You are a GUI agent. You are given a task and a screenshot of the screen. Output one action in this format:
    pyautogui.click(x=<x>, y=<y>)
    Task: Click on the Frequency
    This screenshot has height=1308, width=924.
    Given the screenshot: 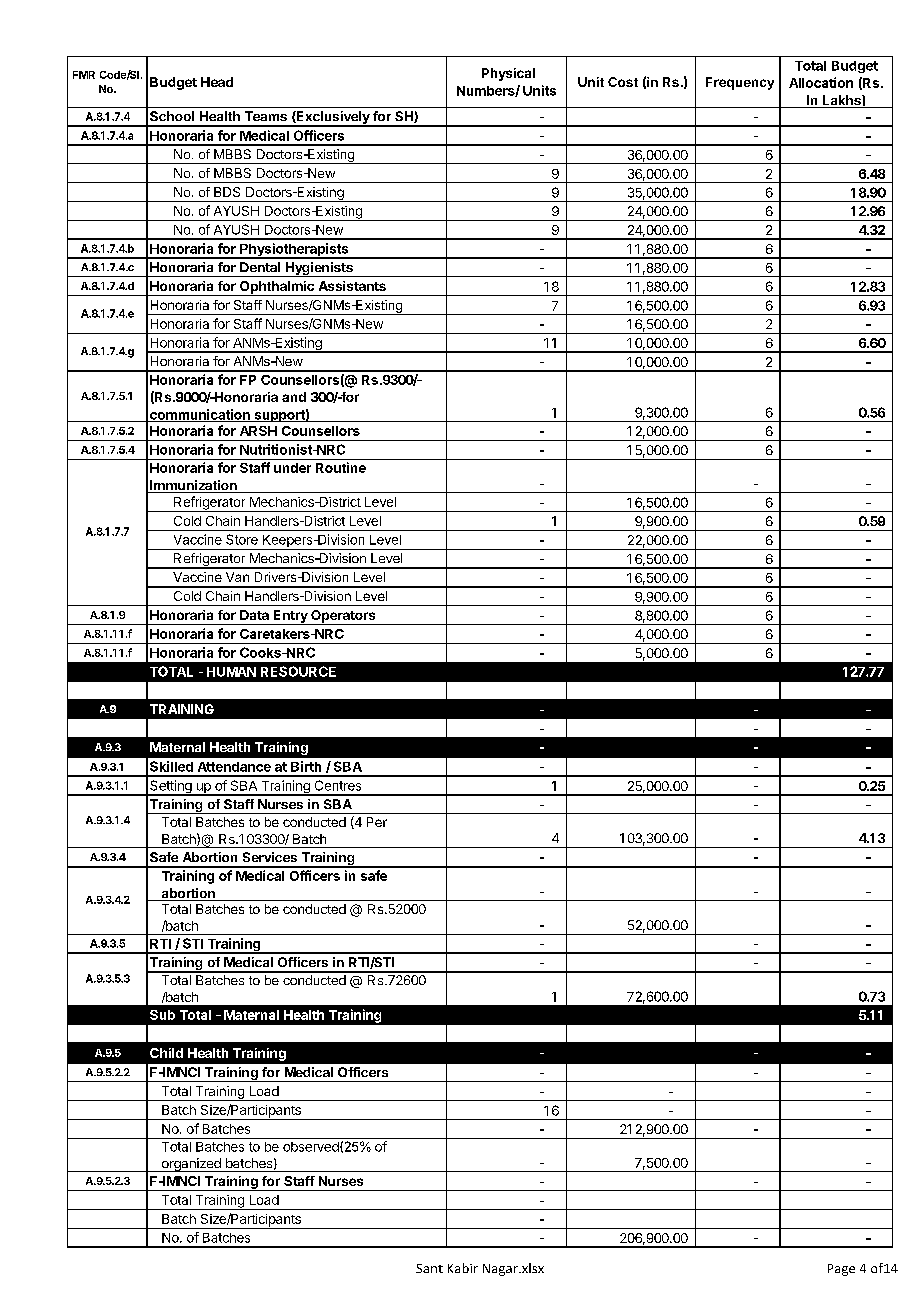 What is the action you would take?
    pyautogui.click(x=740, y=83)
